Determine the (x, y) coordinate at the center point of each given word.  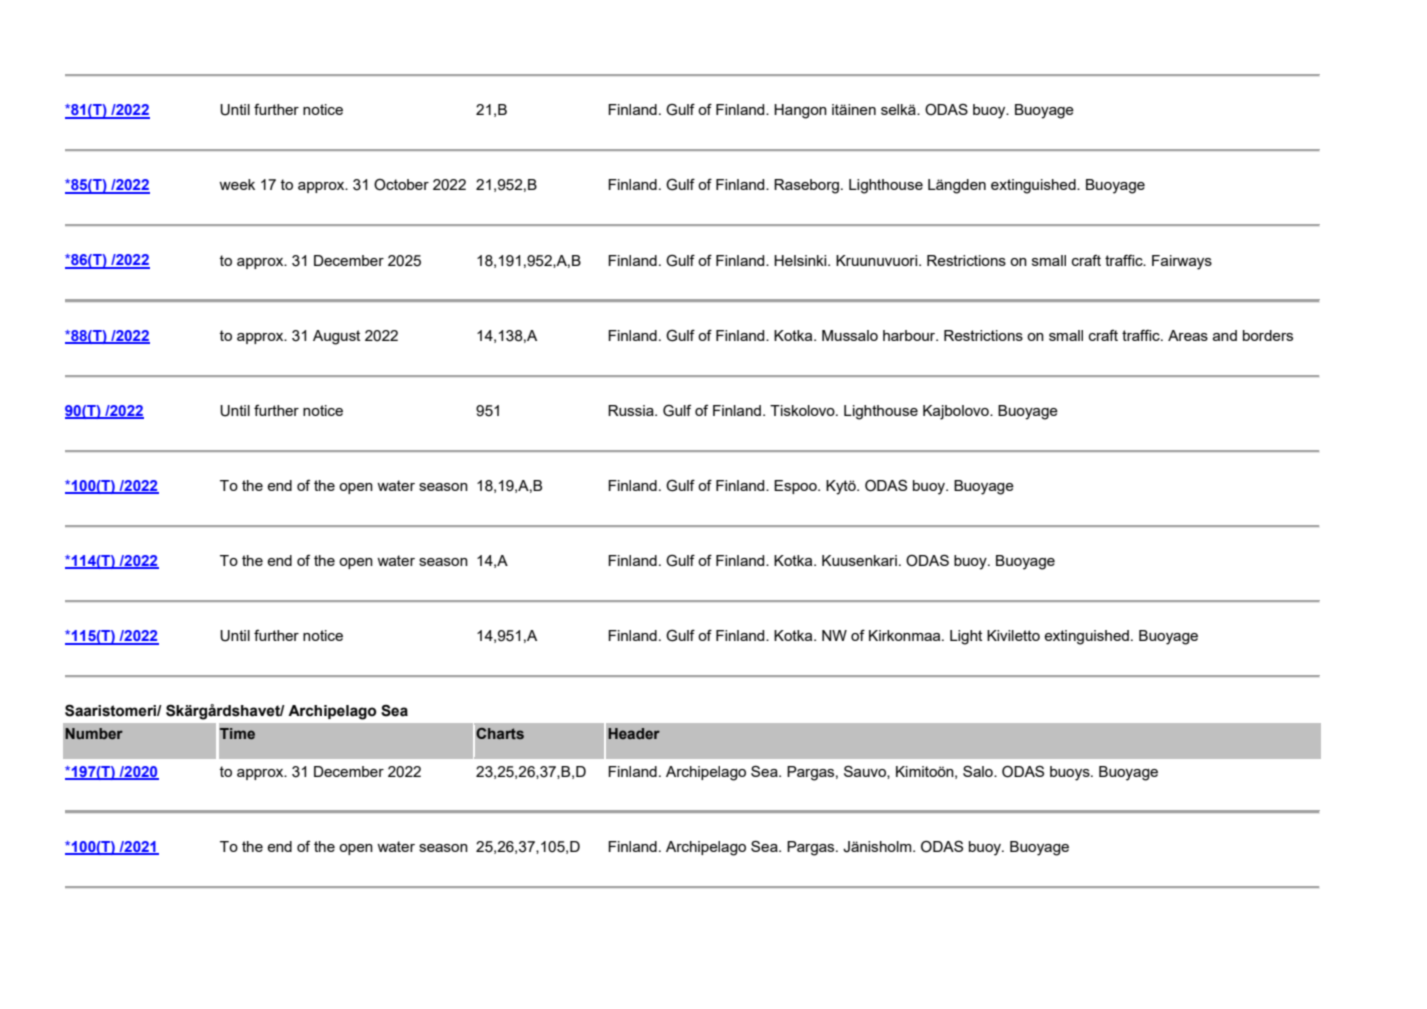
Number (94, 733)
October (401, 185)
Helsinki (801, 260)
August (336, 337)
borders (1268, 335)
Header (634, 733)
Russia (632, 410)
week (237, 184)
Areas (1188, 335)
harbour (910, 335)
